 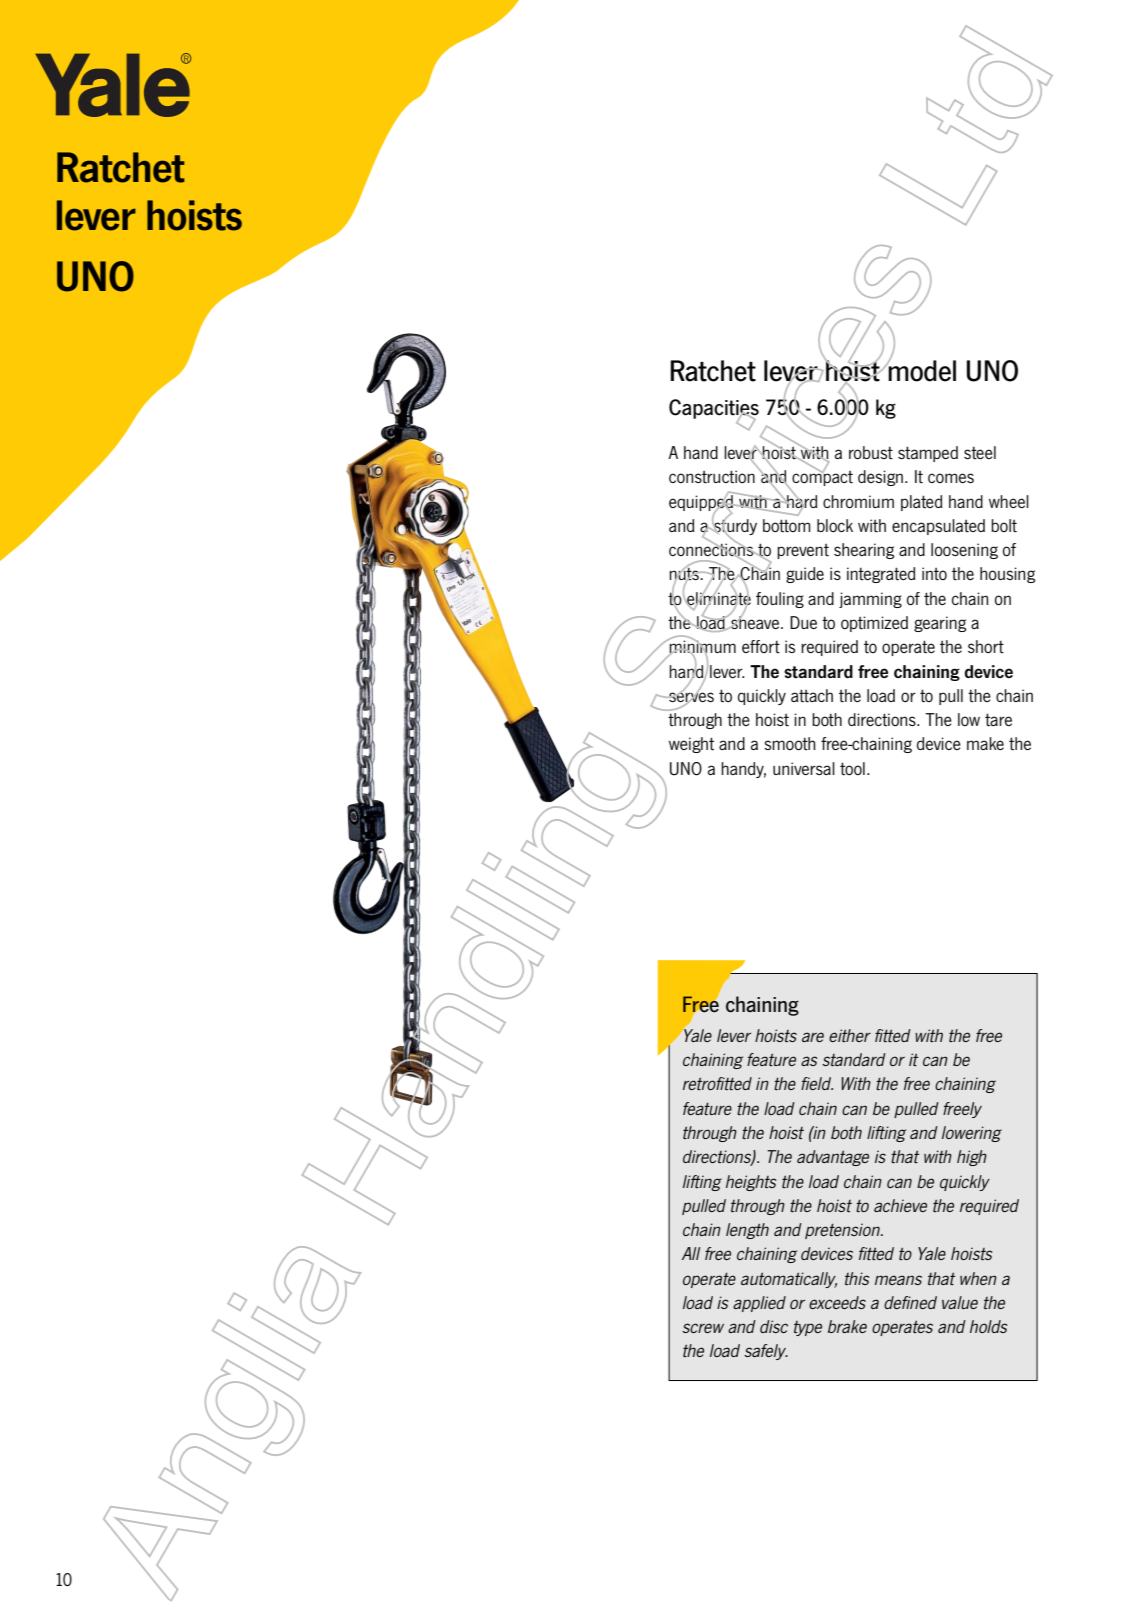 What do you see at coordinates (812, 696) in the page?
I see `attach` at bounding box center [812, 696].
